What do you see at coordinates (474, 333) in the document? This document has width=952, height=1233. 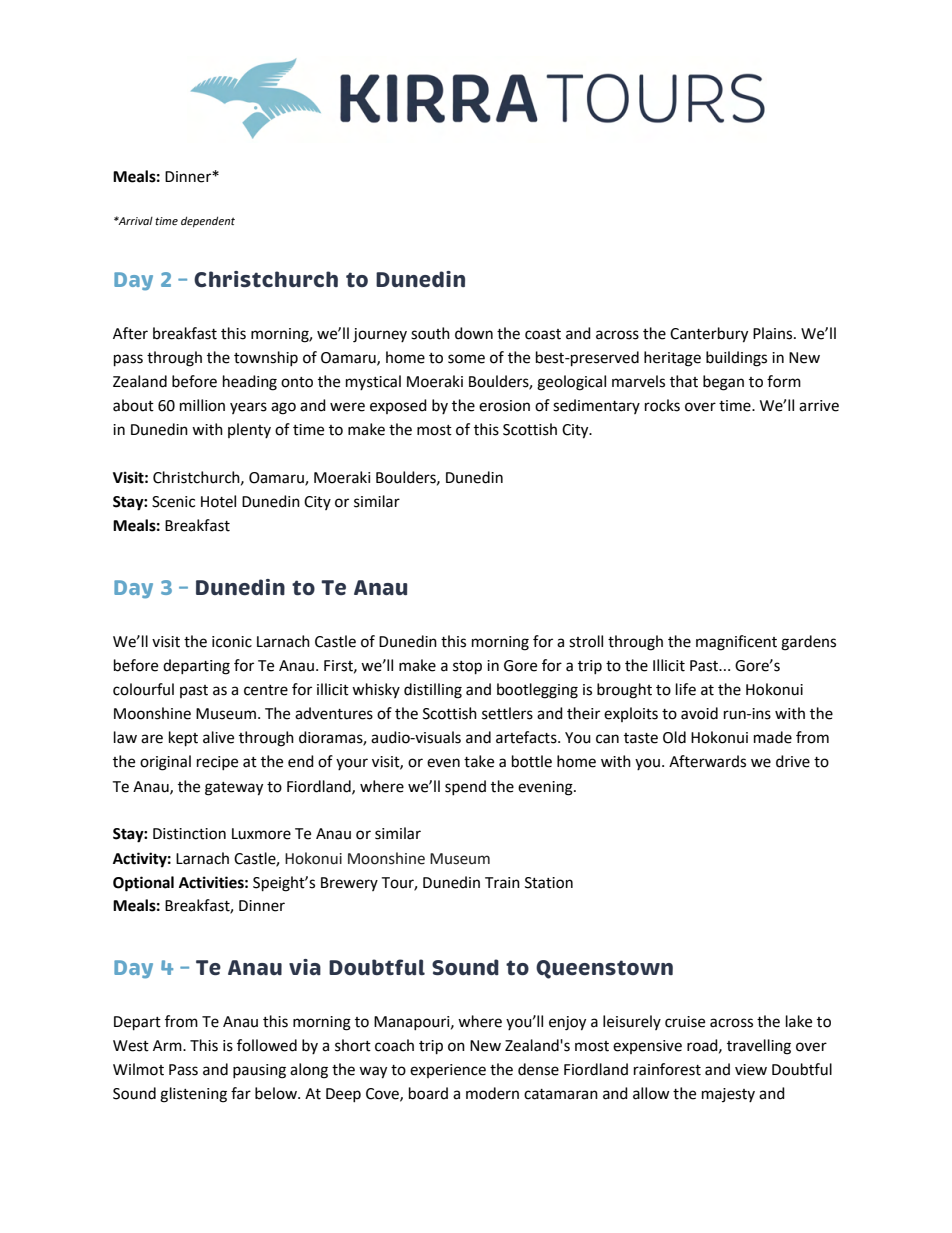 I see `down` at bounding box center [474, 333].
